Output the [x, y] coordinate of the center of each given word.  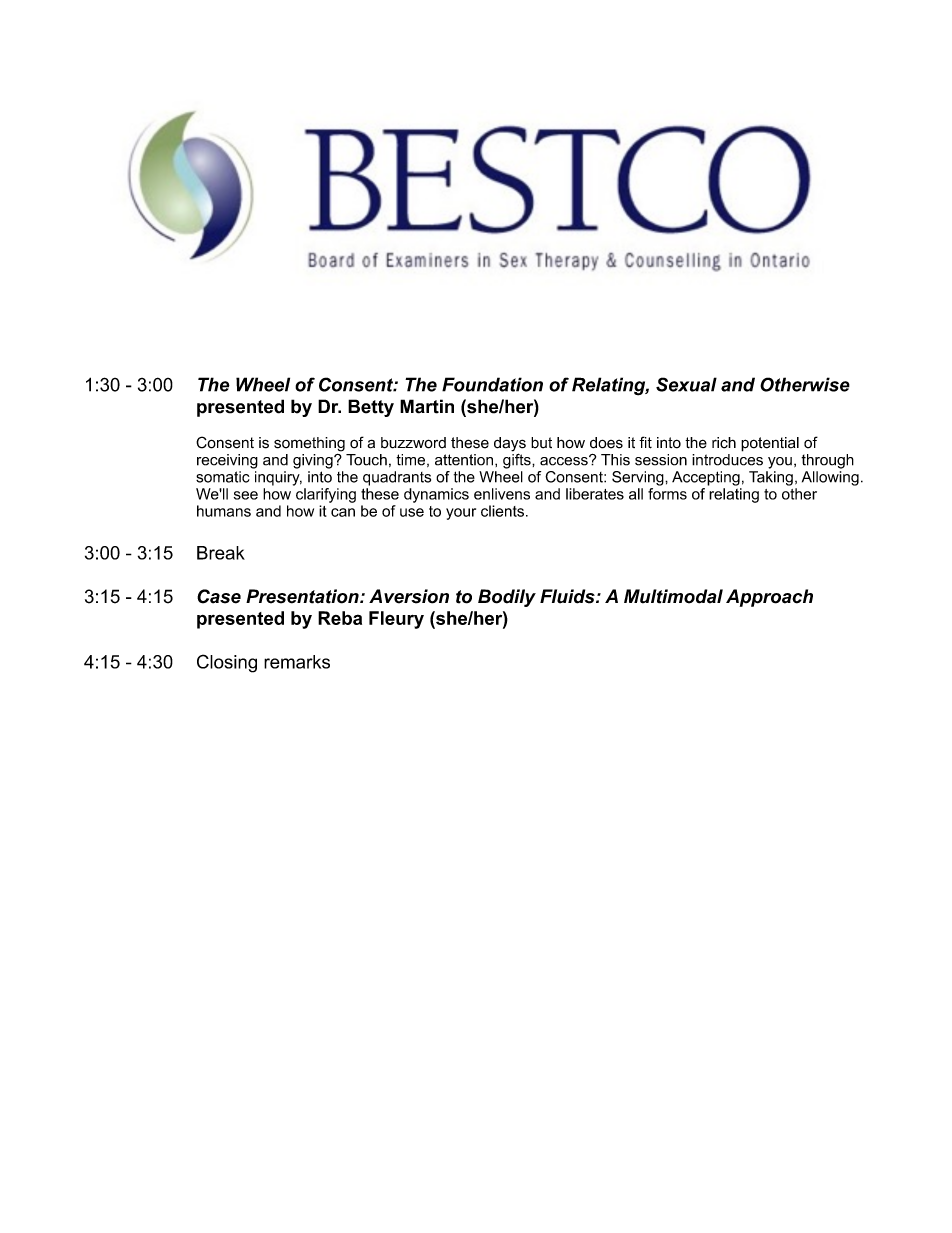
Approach [769, 598]
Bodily [507, 598]
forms [667, 494]
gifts [518, 460]
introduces [727, 460]
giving [314, 461]
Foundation [492, 384]
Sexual [686, 384]
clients [502, 511]
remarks [297, 662]
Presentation [303, 596]
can [343, 512]
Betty [371, 408]
